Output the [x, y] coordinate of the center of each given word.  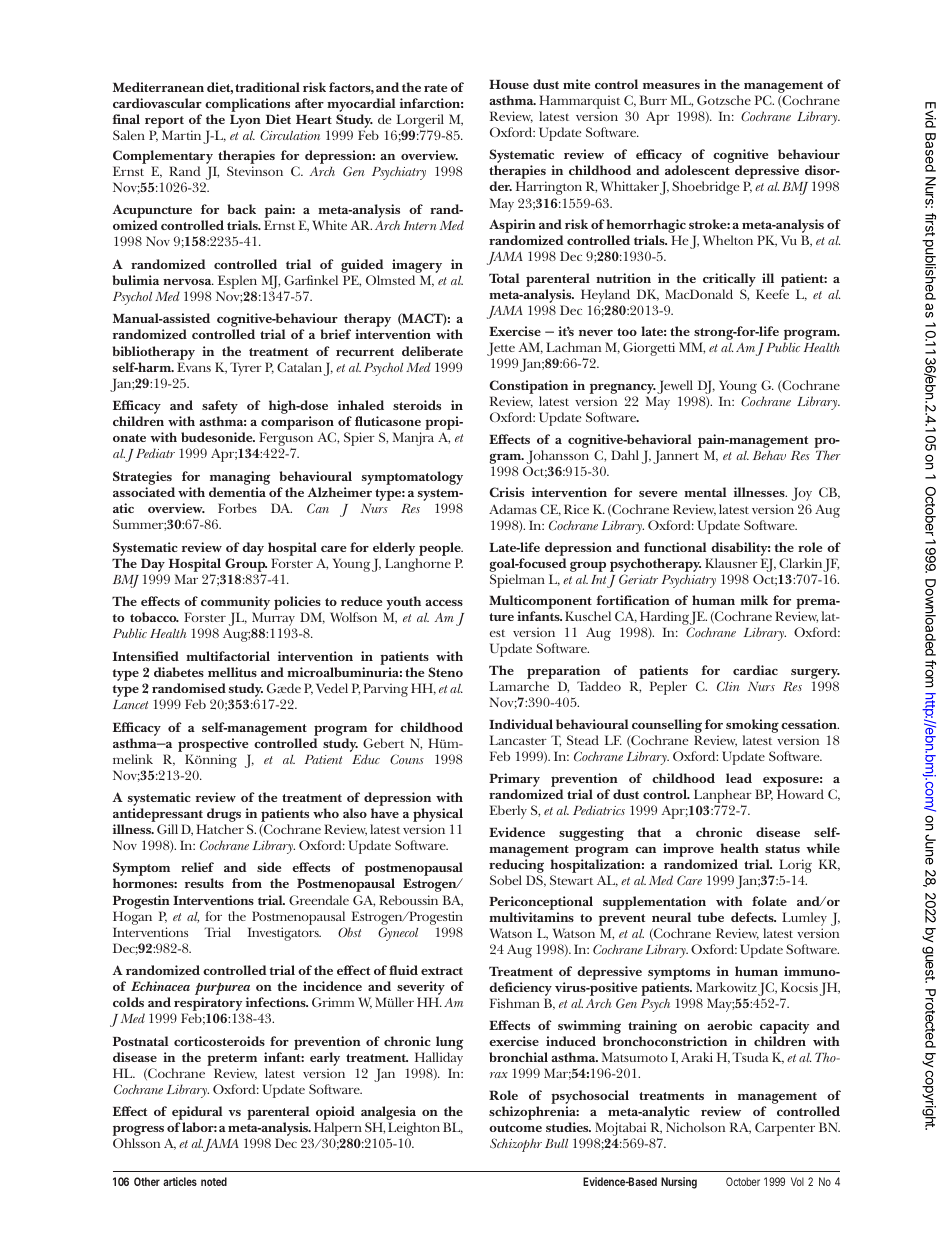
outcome [515, 1128]
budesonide [218, 437]
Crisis [506, 492]
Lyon [245, 121]
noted [214, 1181]
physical [438, 816]
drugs [223, 816]
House [509, 84]
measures [671, 86]
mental [705, 492]
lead [739, 778]
